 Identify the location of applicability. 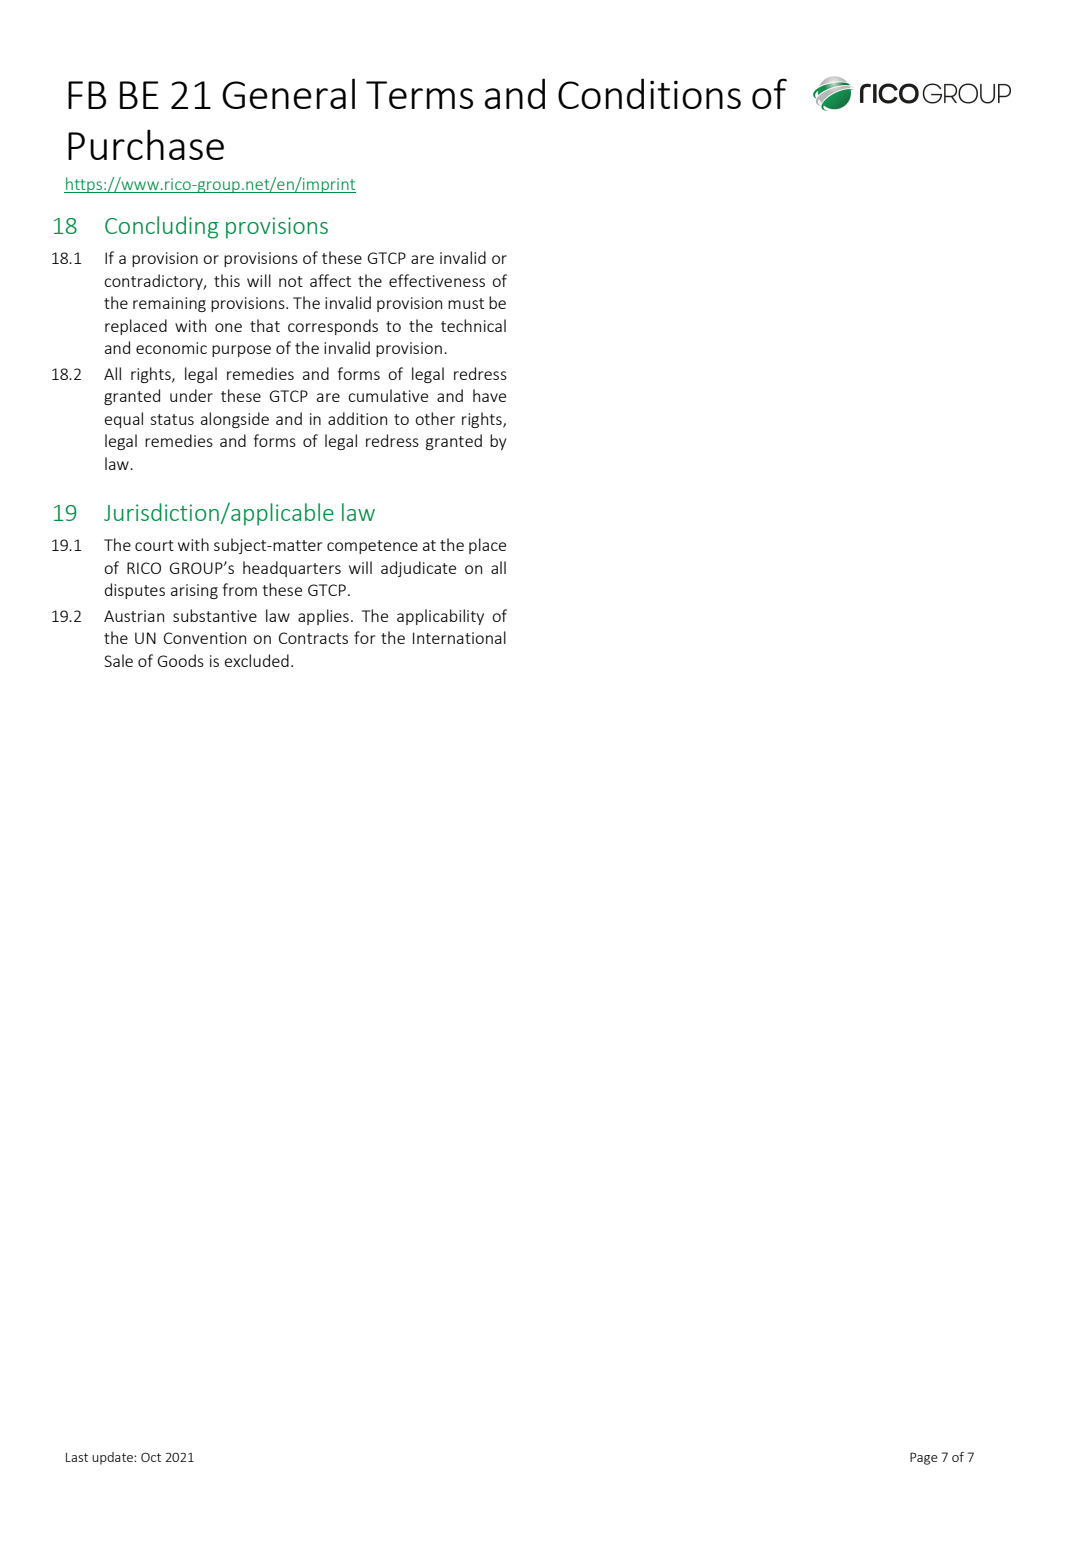
(440, 617).
